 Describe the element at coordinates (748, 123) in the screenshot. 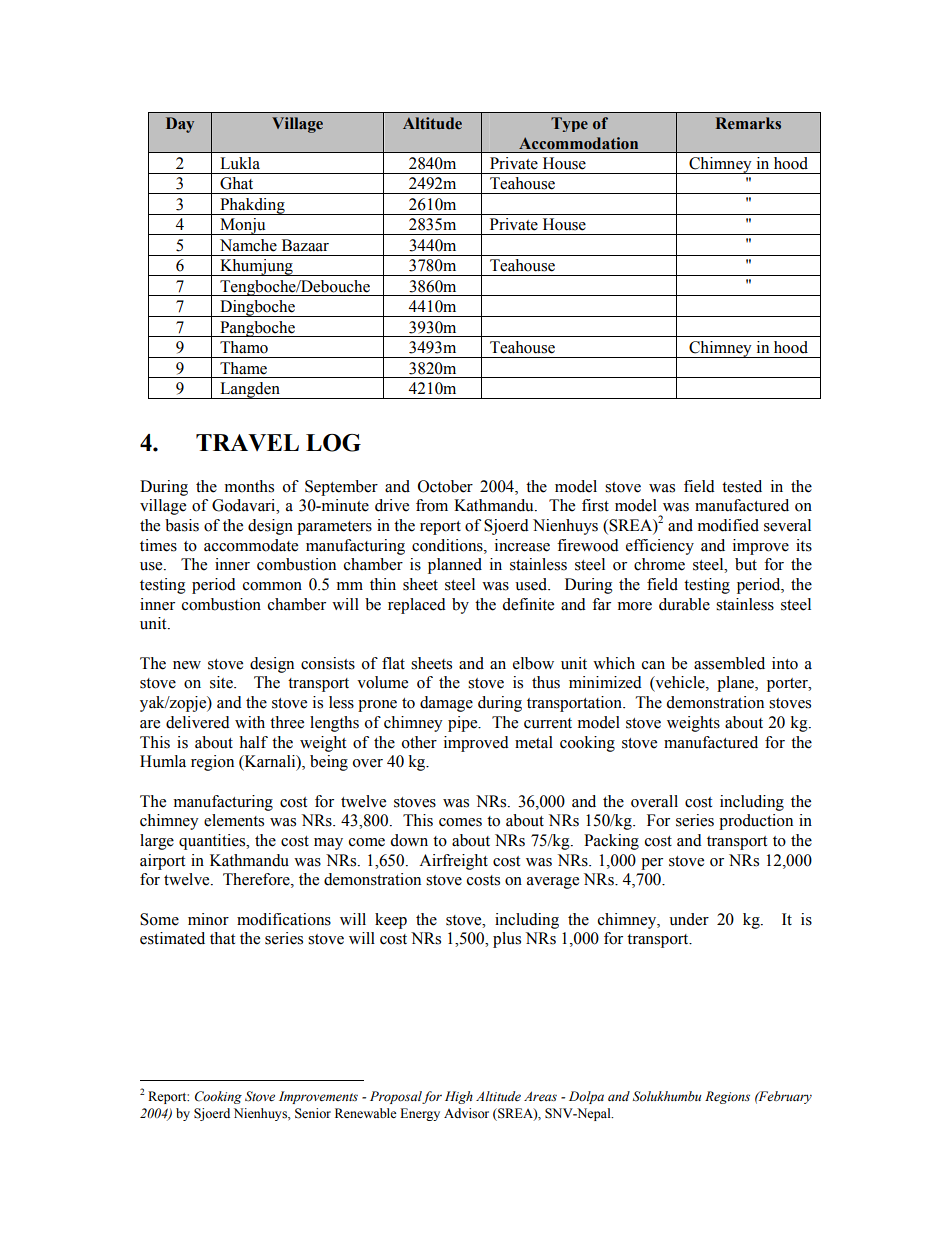

I see `Remarks` at that location.
